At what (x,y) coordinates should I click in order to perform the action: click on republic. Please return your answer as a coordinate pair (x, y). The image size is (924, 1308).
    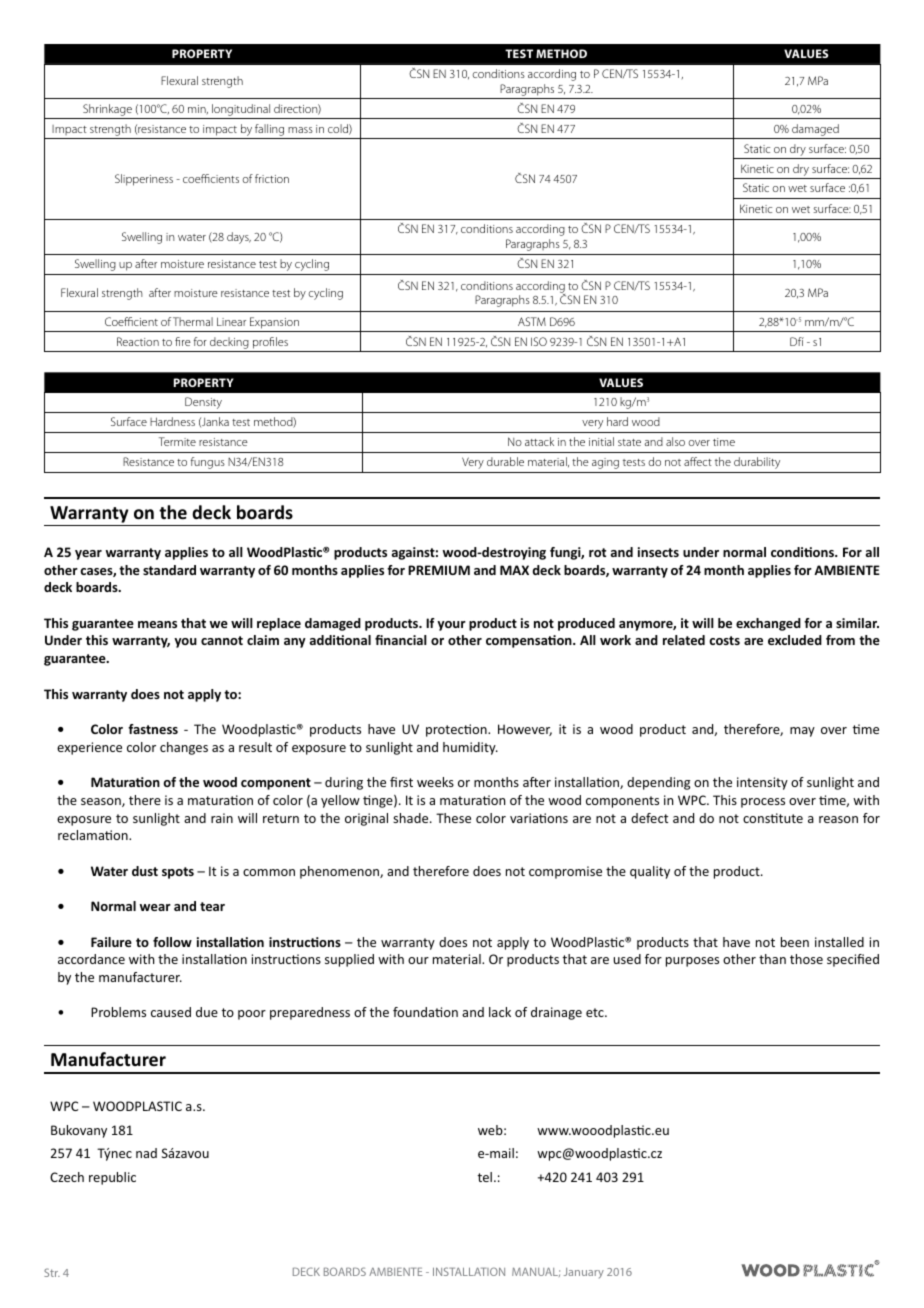
    Looking at the image, I should click on (112, 1178).
